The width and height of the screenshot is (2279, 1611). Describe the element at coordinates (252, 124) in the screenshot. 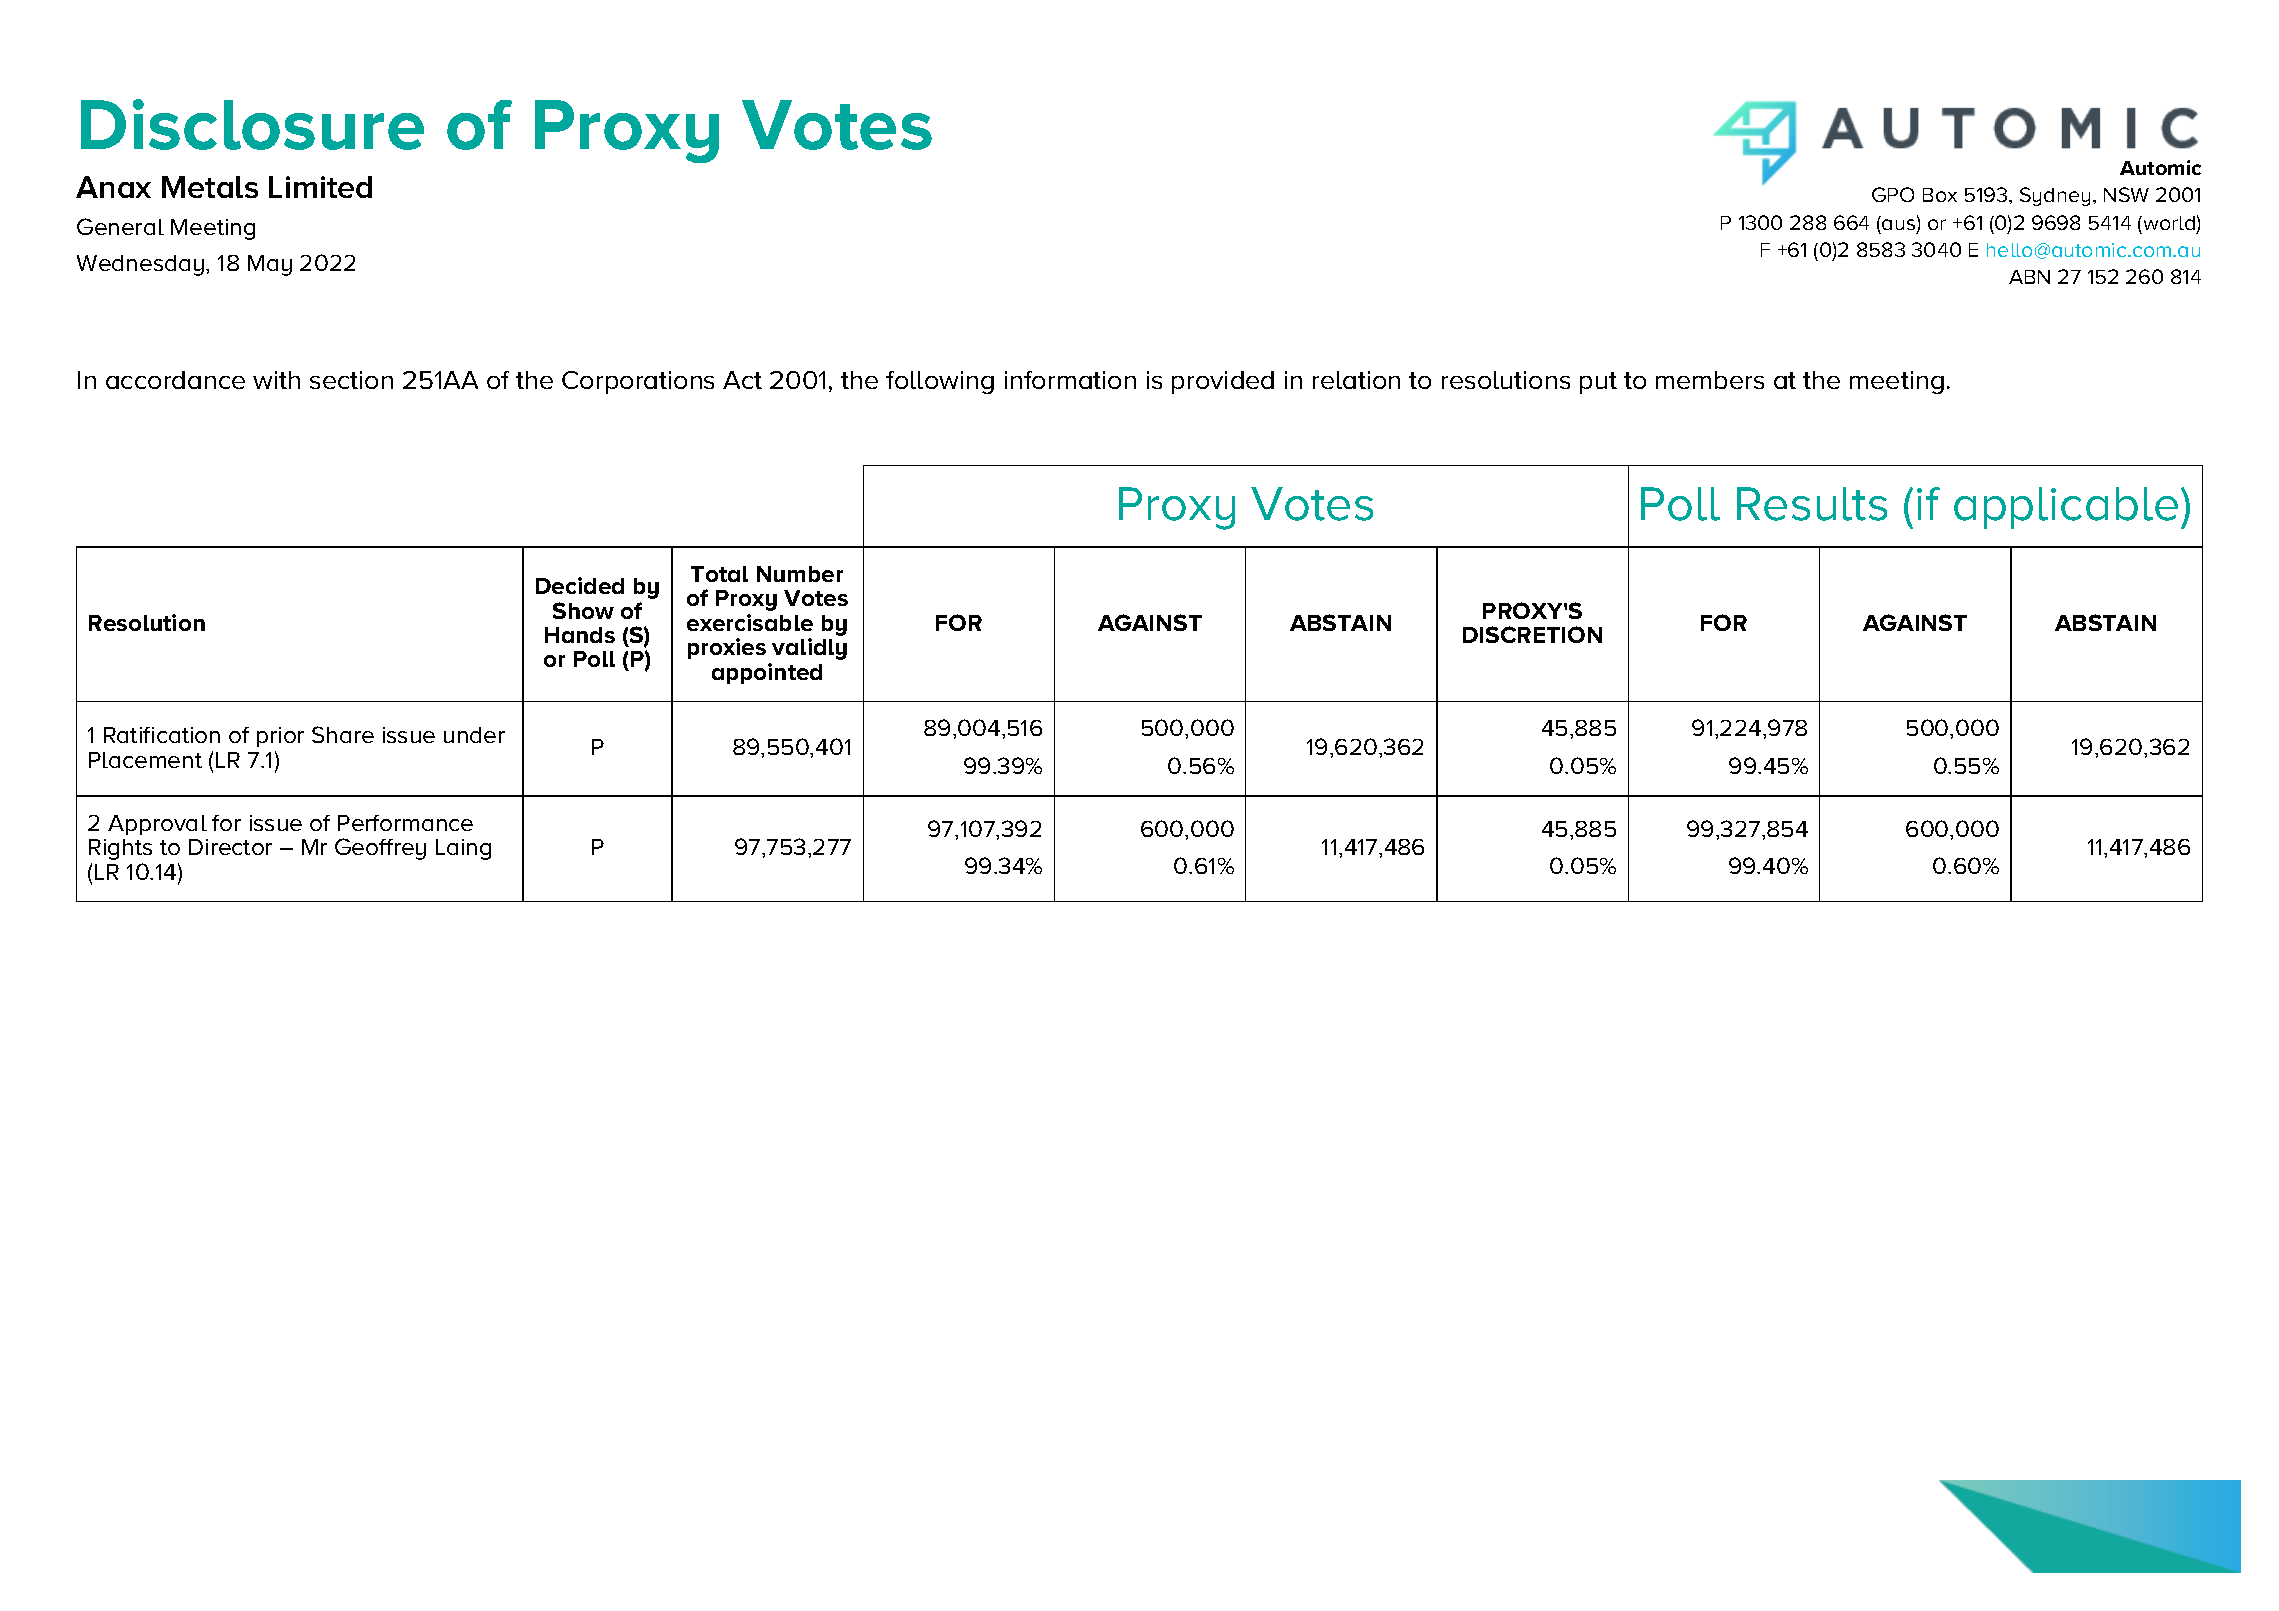

I see `Disclosure` at that location.
